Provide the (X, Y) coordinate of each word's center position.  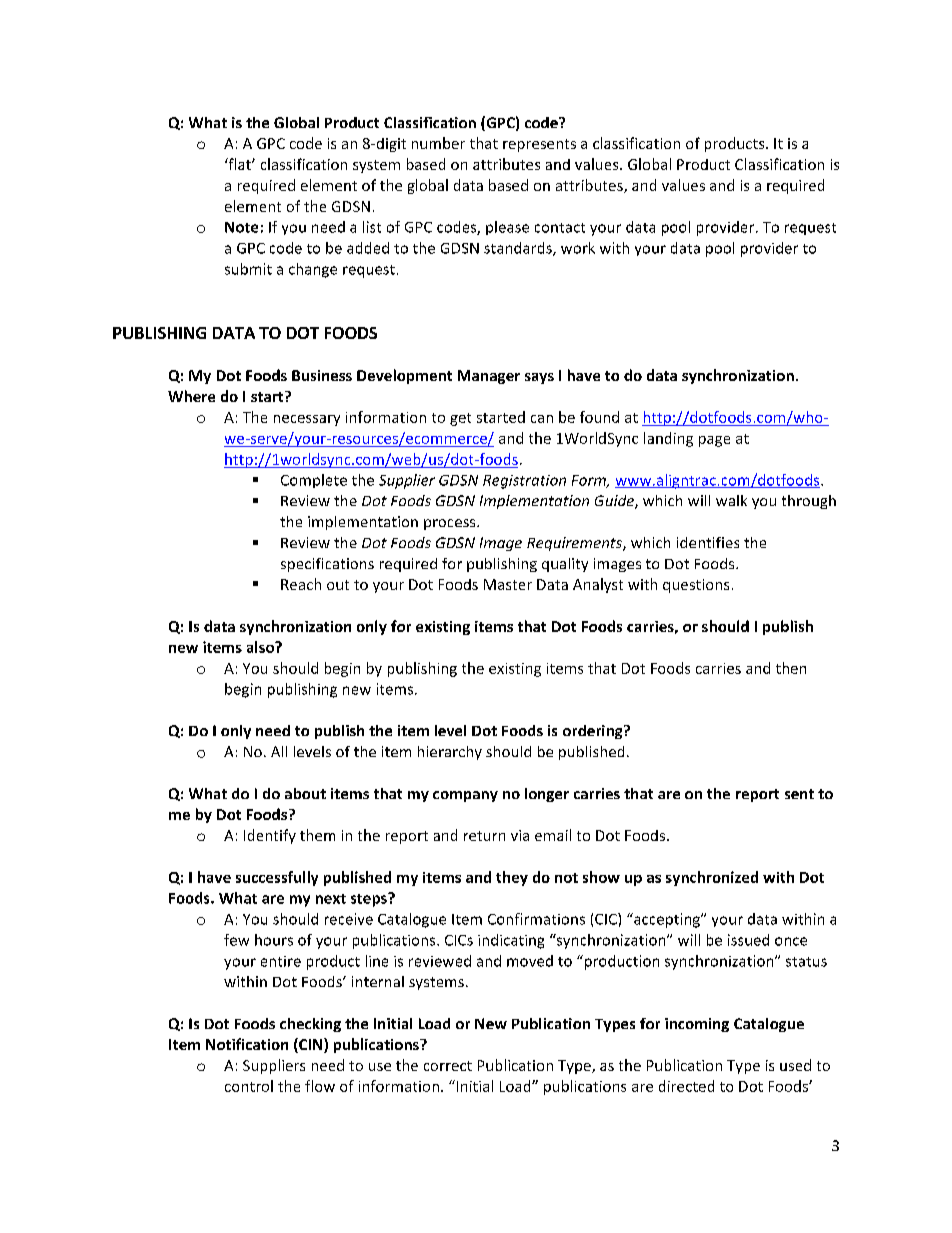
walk (731, 500)
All (279, 751)
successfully (277, 878)
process (451, 524)
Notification (247, 1044)
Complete (314, 481)
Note (241, 227)
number (438, 143)
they (512, 878)
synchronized (712, 878)
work (578, 248)
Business (322, 375)
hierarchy (450, 753)
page (714, 441)
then (791, 668)
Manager (489, 377)
